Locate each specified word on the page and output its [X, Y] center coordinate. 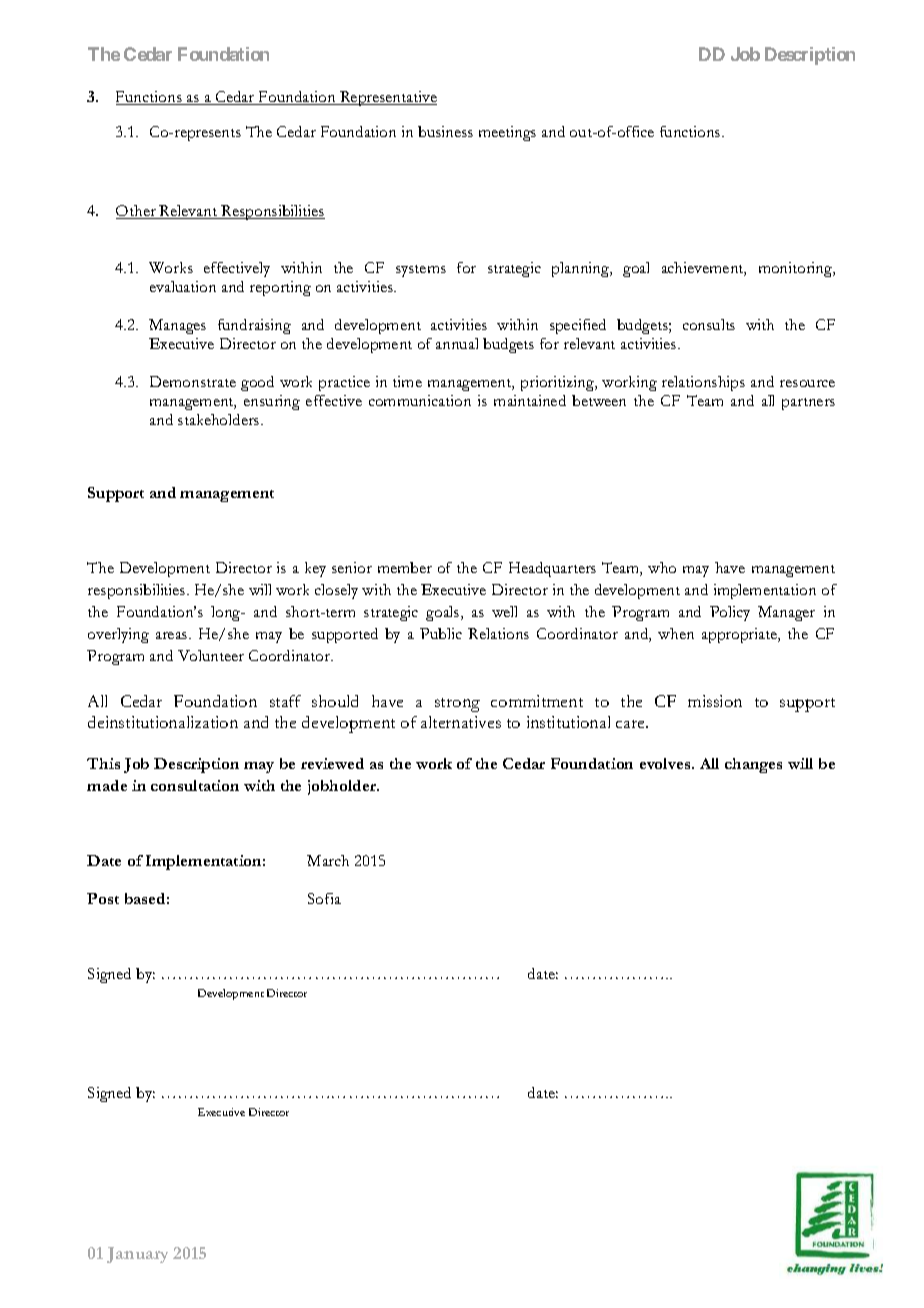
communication [420, 400]
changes [753, 765]
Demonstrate [193, 381]
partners [808, 404]
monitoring [797, 269]
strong [457, 705]
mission [715, 701]
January [137, 1255]
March [328, 860]
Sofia [324, 898]
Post [103, 898]
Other [137, 212]
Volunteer [211, 655]
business [445, 131]
